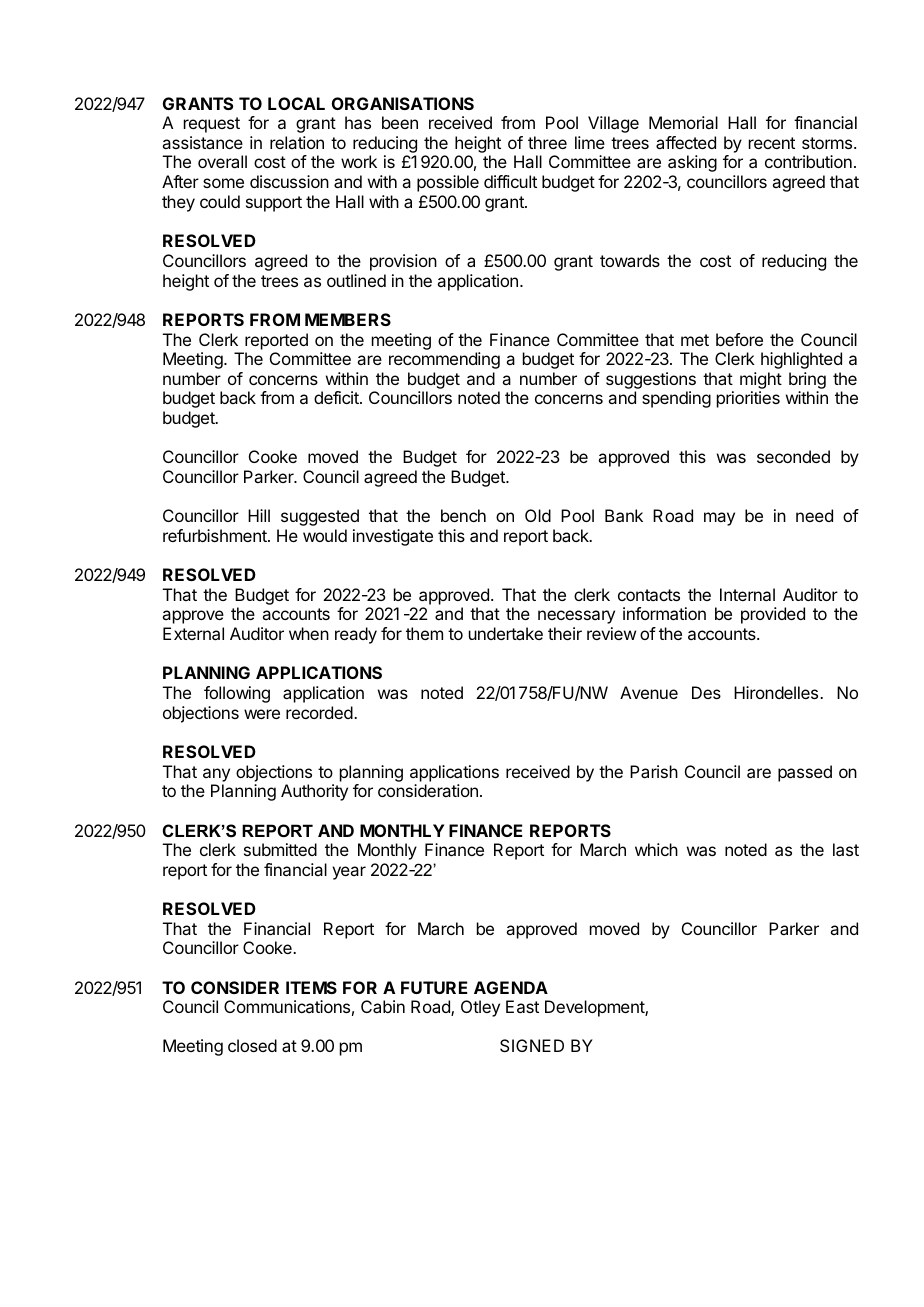 This screenshot has width=924, height=1307. Describe the element at coordinates (252, 1045) in the screenshot. I see `closed` at that location.
